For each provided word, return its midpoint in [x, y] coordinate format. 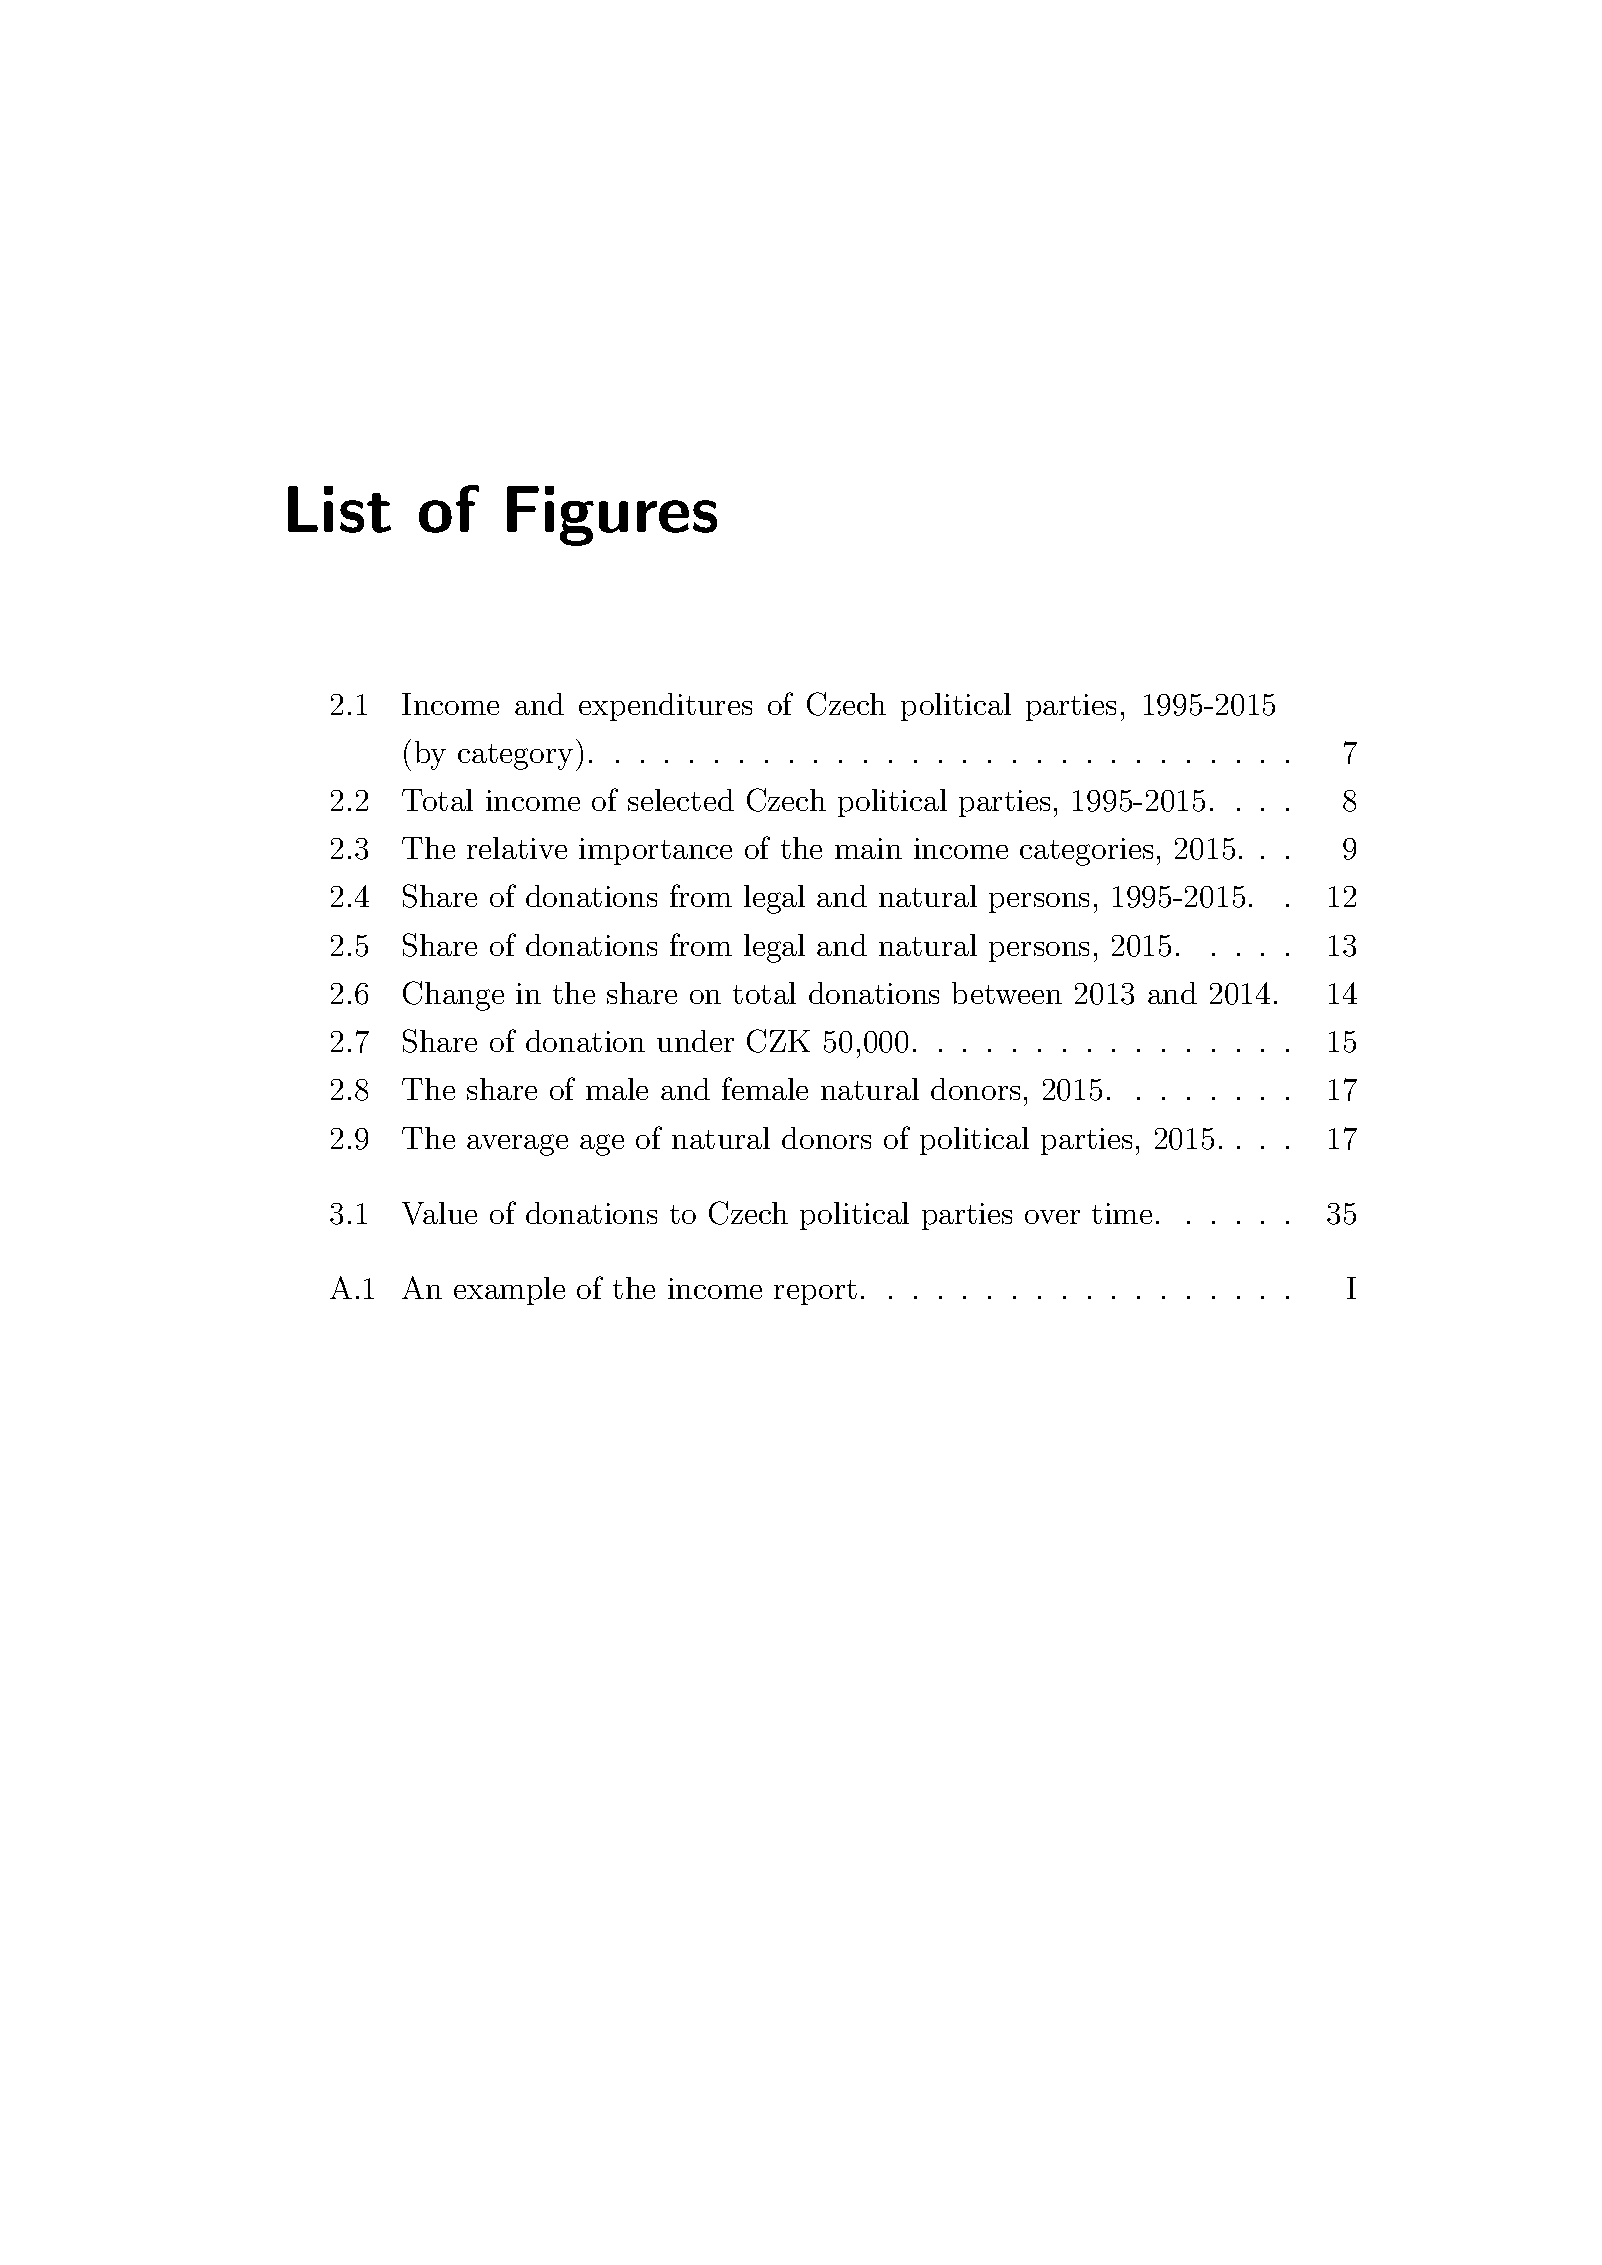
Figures [612, 516]
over [1052, 1217]
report [815, 1292]
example [509, 1291]
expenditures [665, 707]
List [339, 509]
